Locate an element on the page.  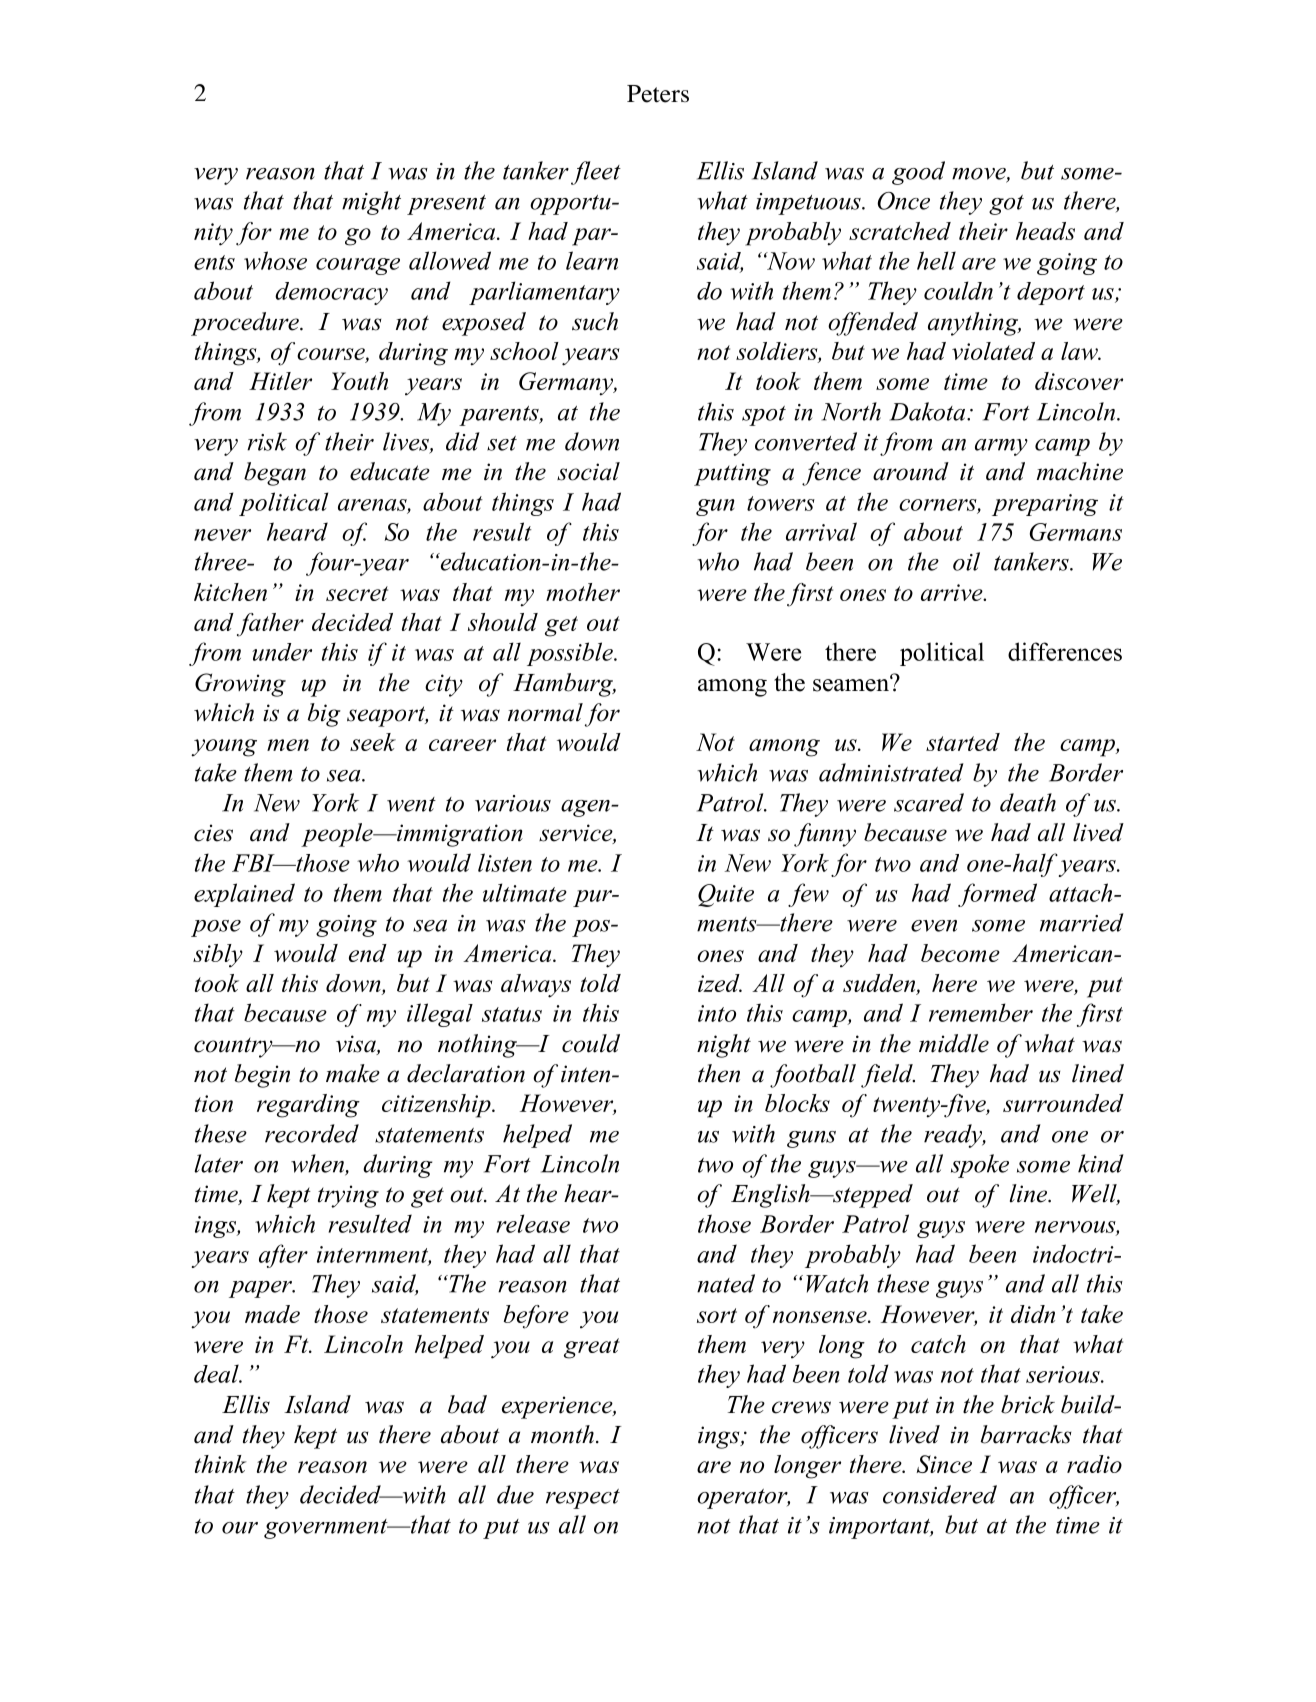
think is located at coordinates (220, 1464).
